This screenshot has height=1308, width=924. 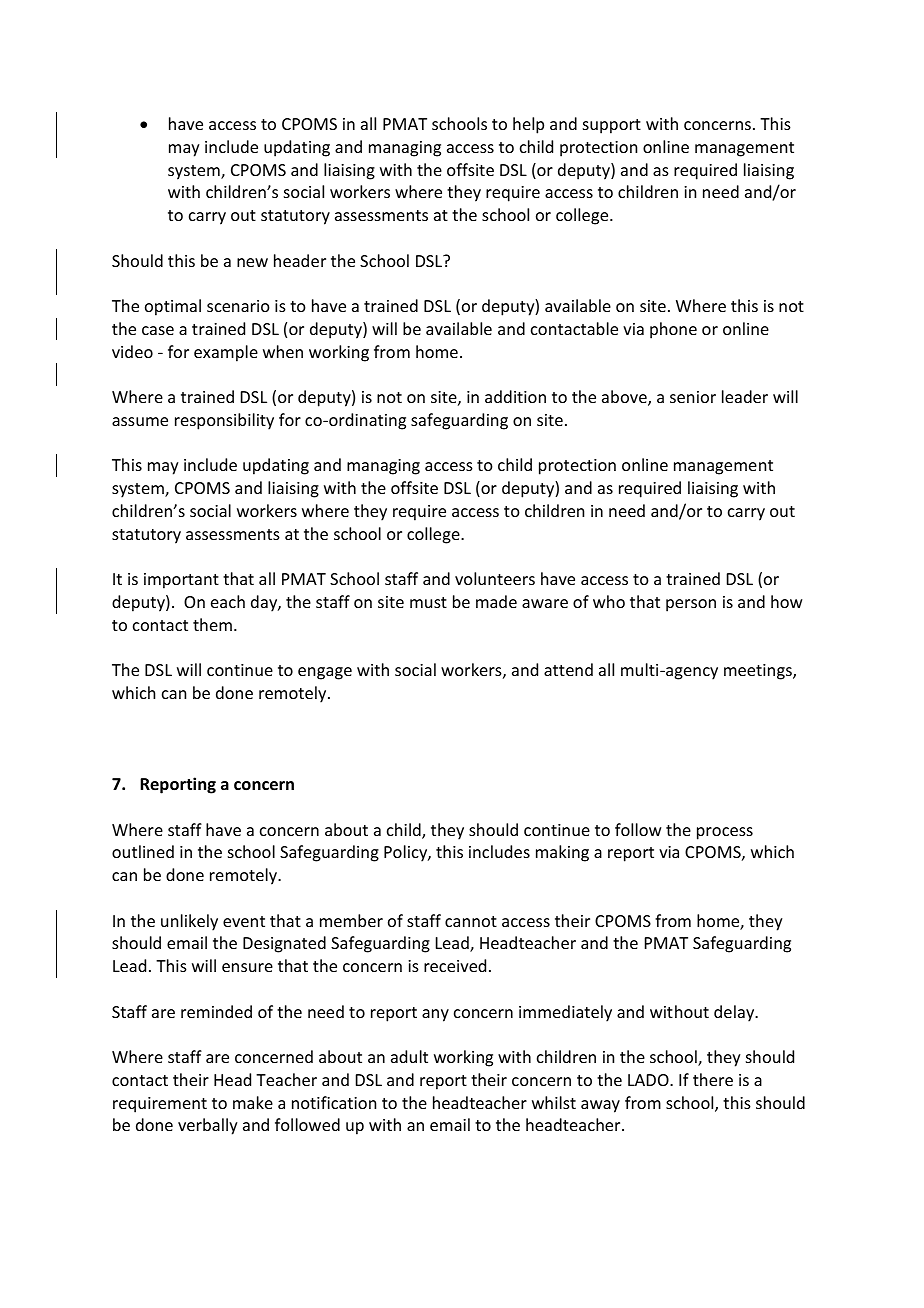 What do you see at coordinates (252, 262) in the screenshot?
I see `new` at bounding box center [252, 262].
